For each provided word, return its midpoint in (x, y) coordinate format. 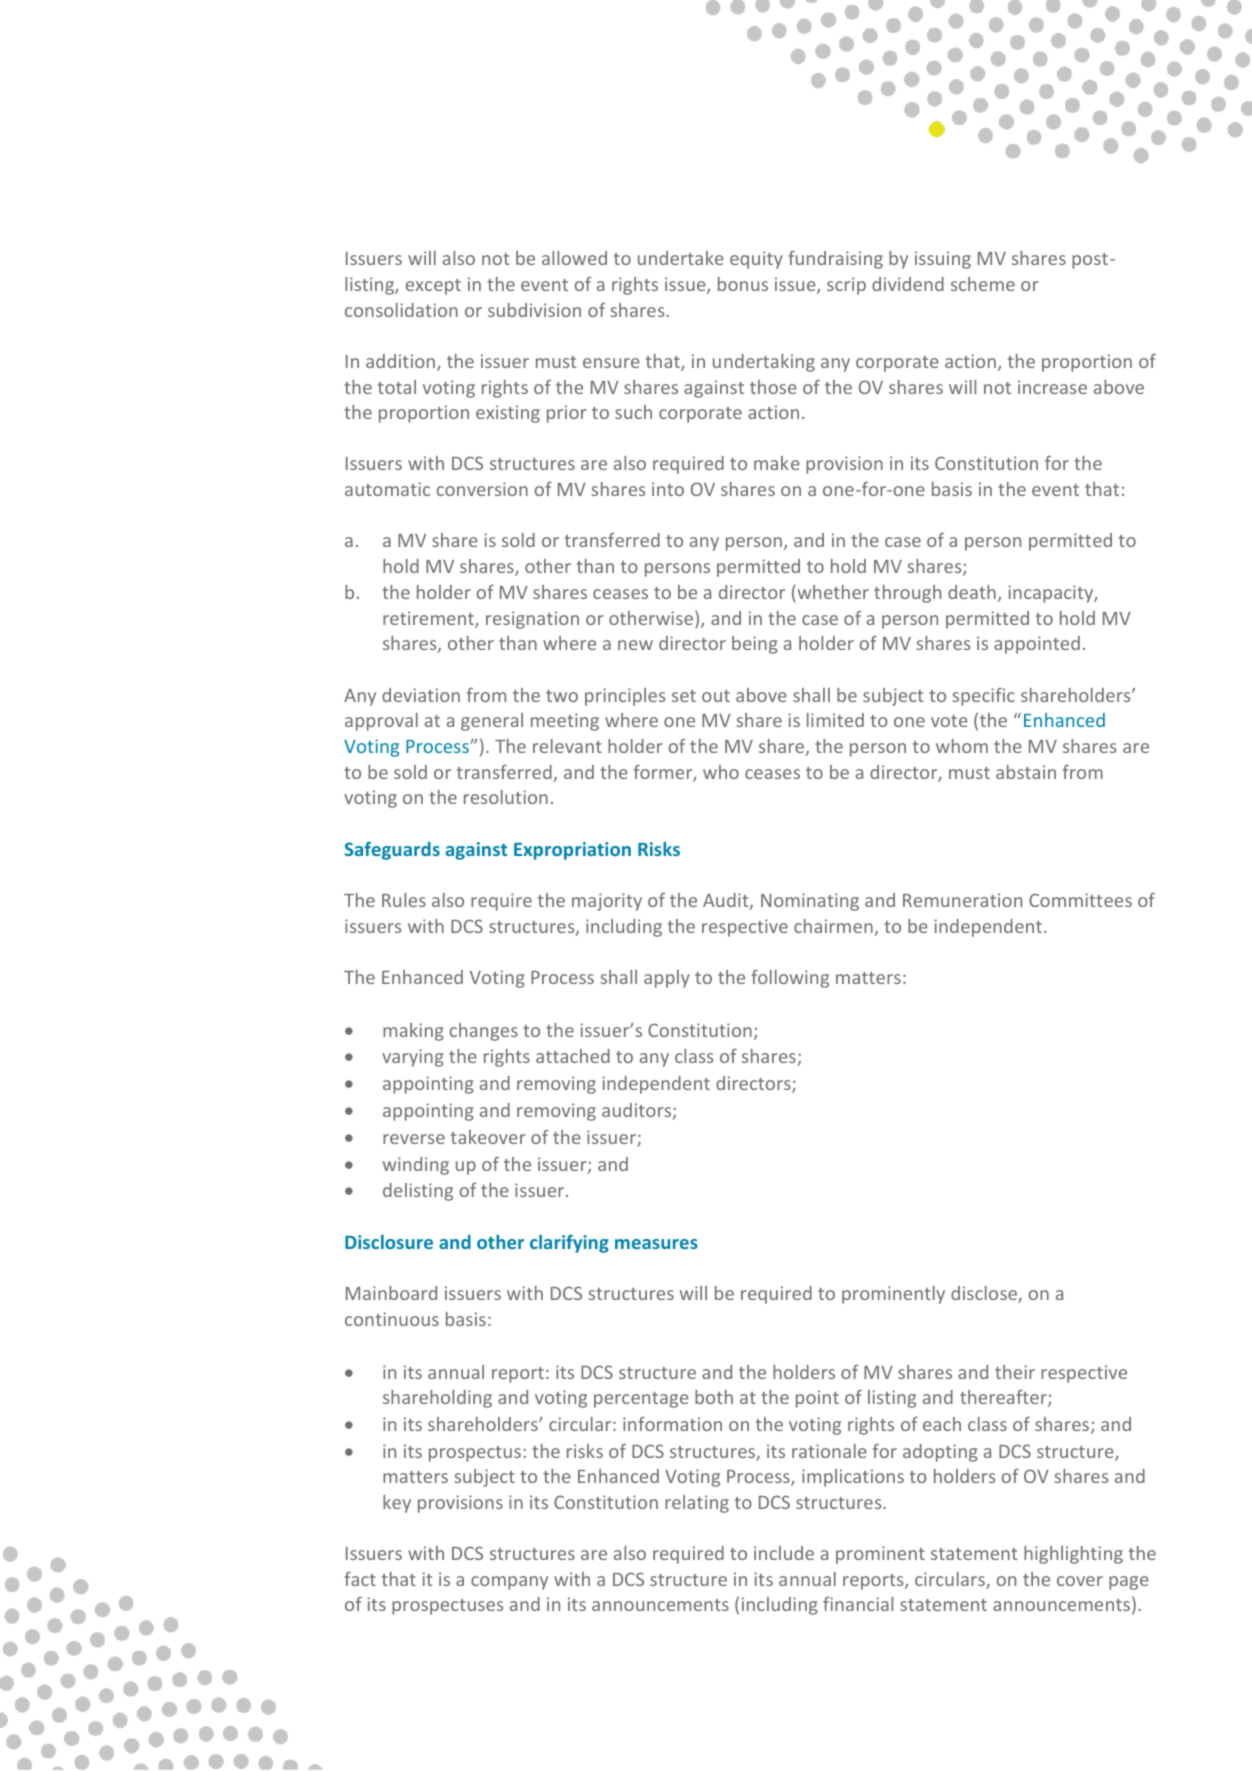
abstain (1026, 772)
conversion (482, 489)
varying (413, 1058)
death (972, 592)
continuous (392, 1319)
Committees (1080, 900)
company (509, 1583)
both (714, 1397)
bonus (743, 284)
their (1015, 1372)
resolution (506, 797)
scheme (983, 284)
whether (833, 592)
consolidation (401, 310)
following (790, 979)
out (716, 696)
